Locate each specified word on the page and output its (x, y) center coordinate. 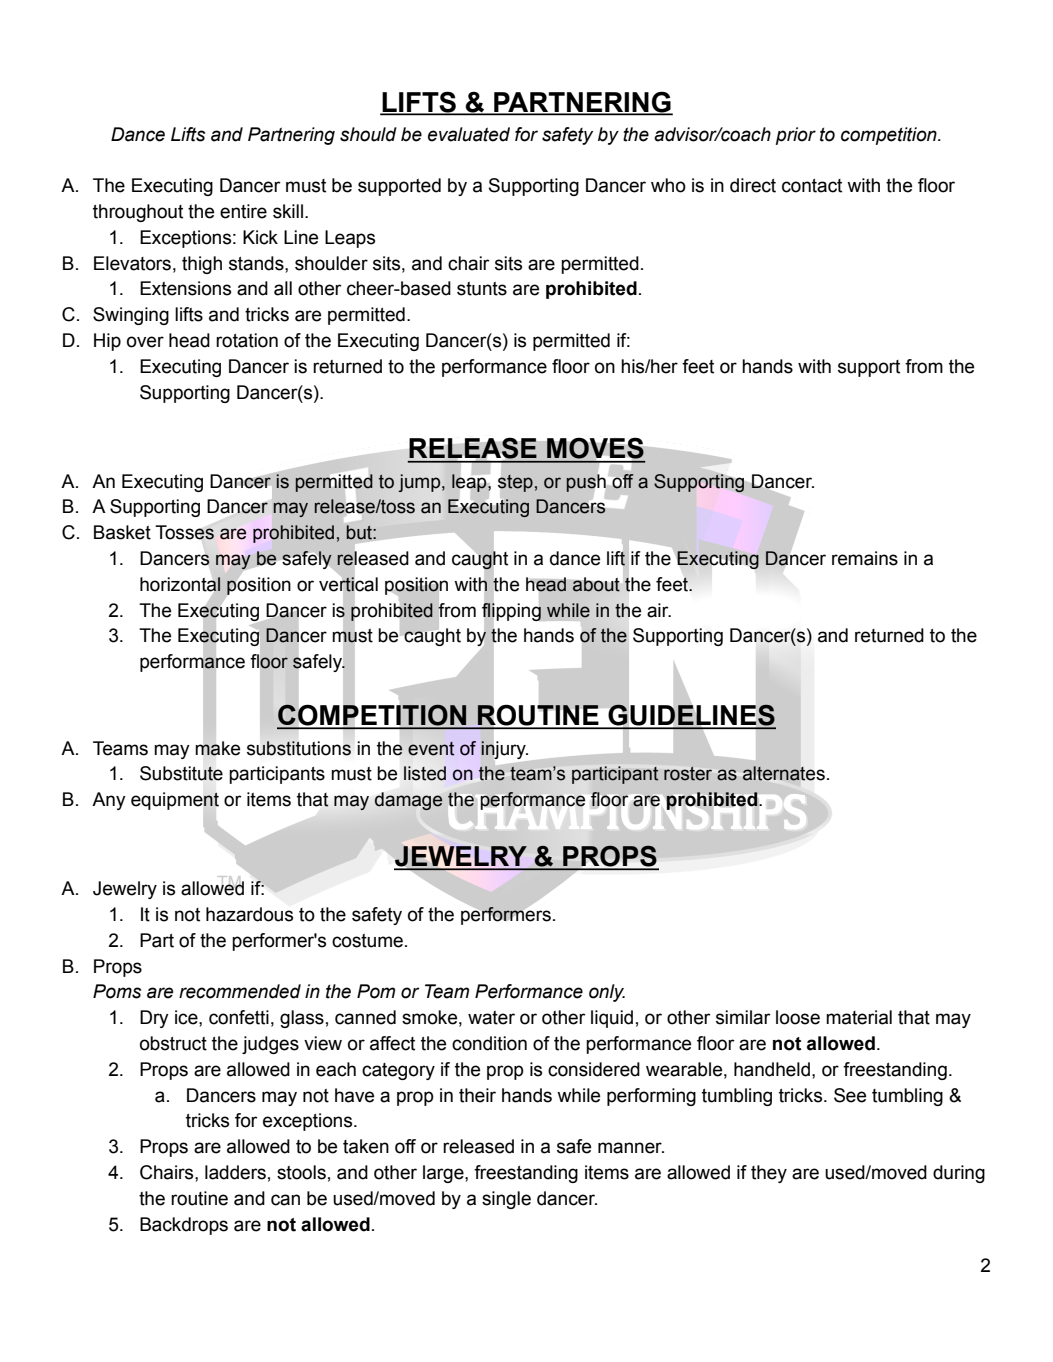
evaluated (469, 134)
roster (688, 774)
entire (243, 211)
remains (865, 558)
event (431, 749)
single (506, 1200)
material (859, 1017)
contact (812, 186)
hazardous (249, 914)
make (217, 748)
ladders (235, 1172)
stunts (482, 289)
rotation (247, 340)
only (607, 993)
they (769, 1174)
